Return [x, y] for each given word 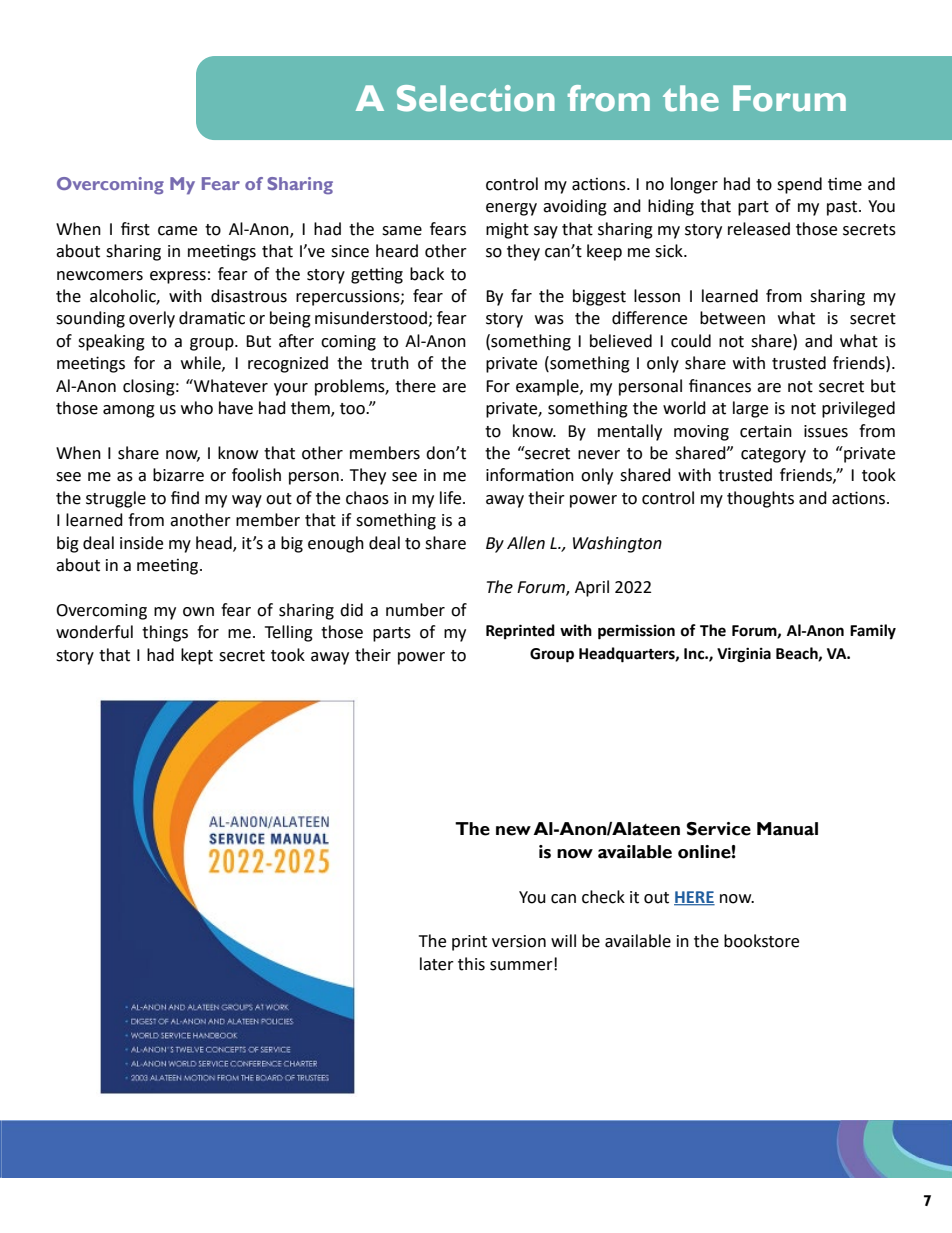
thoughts [760, 499]
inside [141, 543]
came [177, 231]
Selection [476, 98]
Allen [526, 543]
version [519, 941]
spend [799, 185]
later [437, 964]
